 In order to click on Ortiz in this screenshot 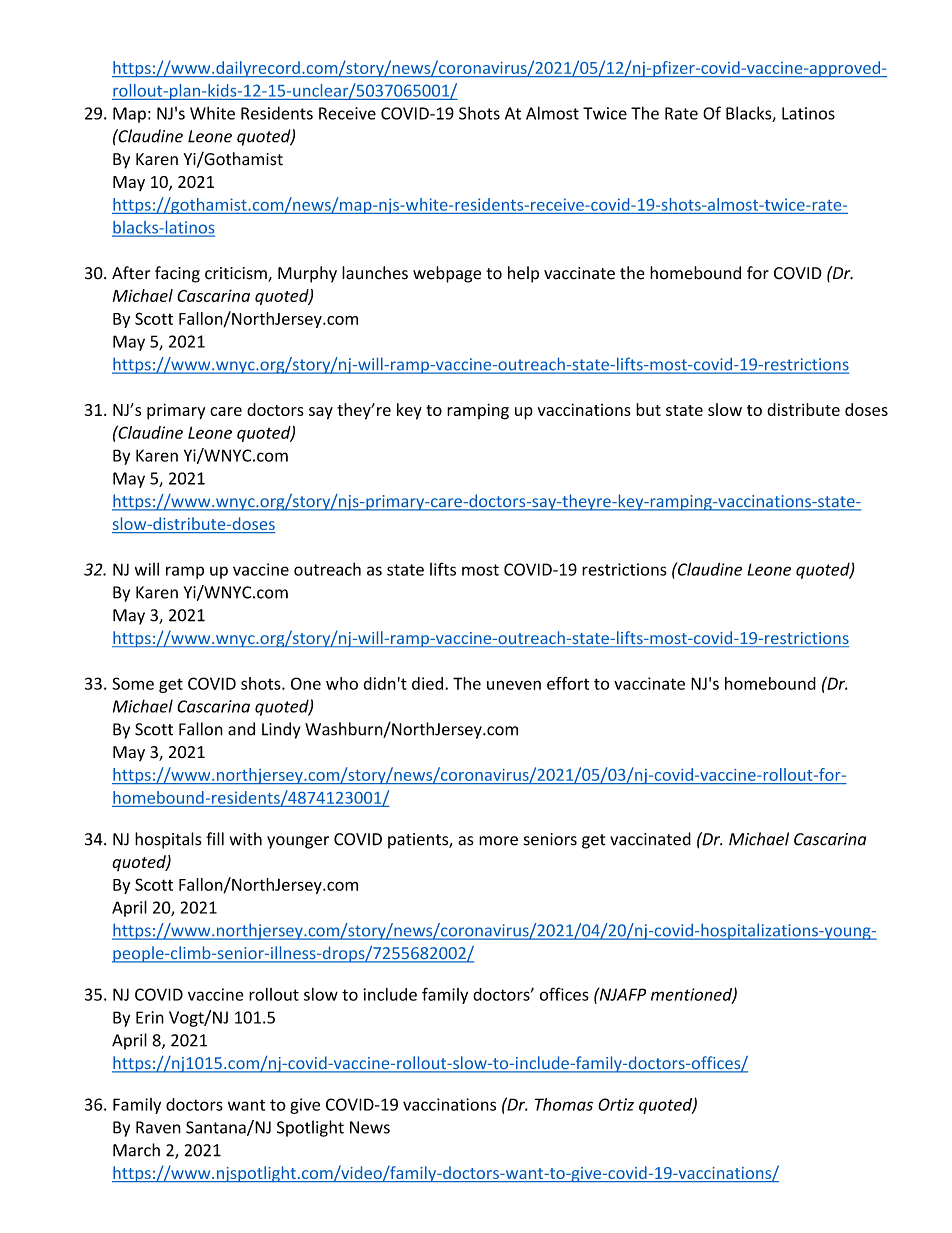, I will do `click(616, 1104)`.
